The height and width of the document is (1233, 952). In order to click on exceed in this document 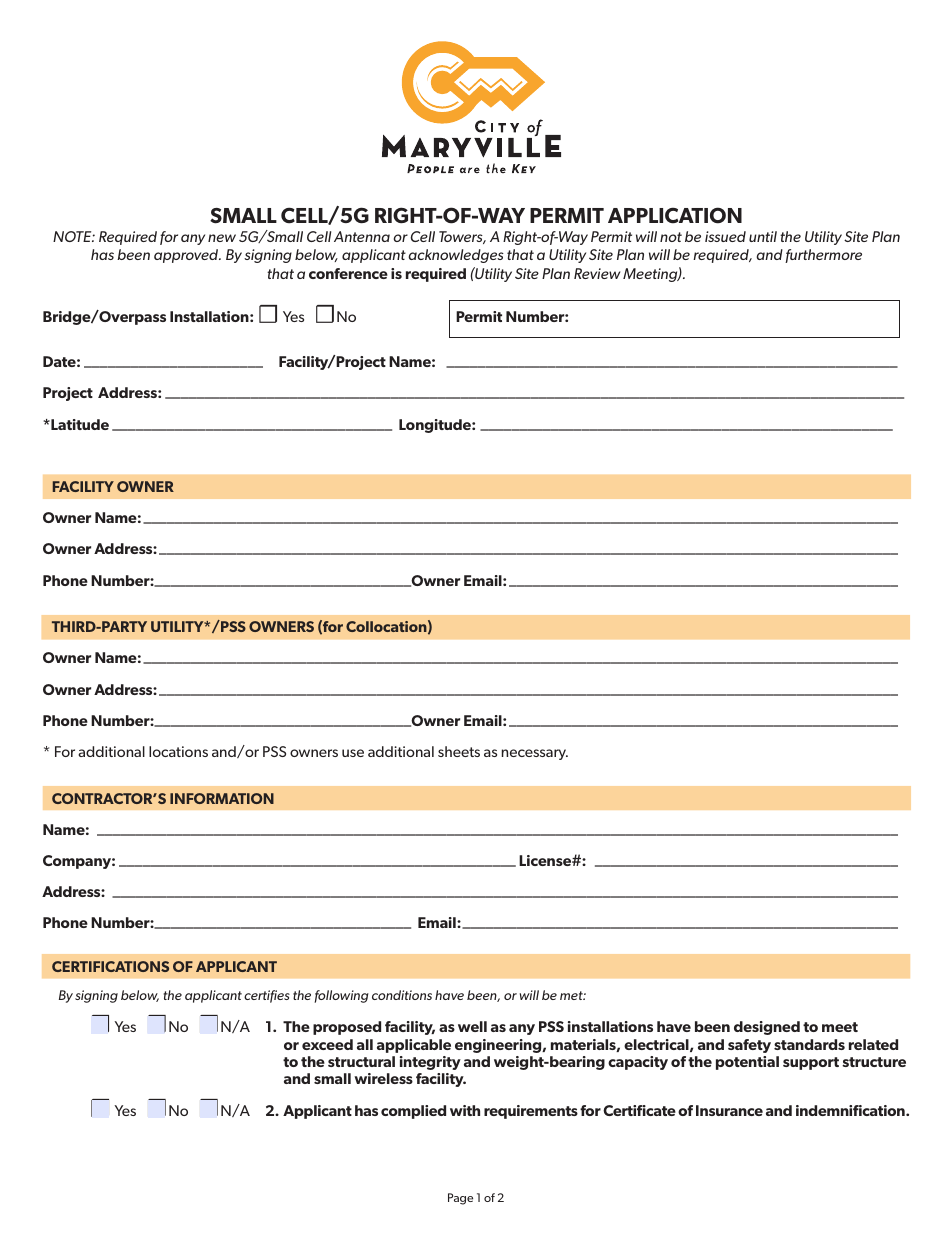, I will do `click(327, 1044)`.
